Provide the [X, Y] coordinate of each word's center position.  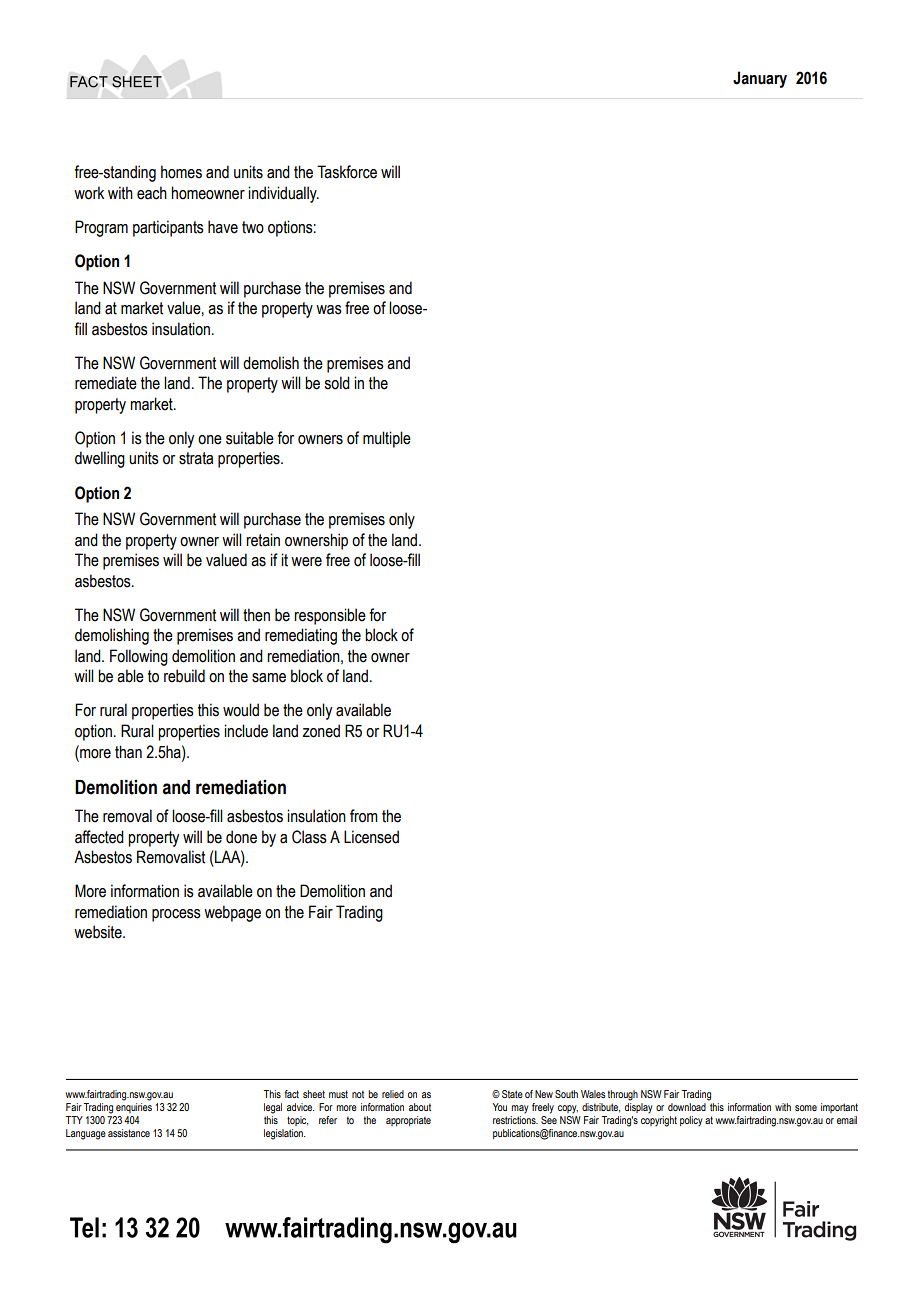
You [500, 1107]
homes [181, 172]
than [128, 752]
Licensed [371, 837]
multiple [387, 439]
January [760, 79]
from [364, 816]
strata [196, 458]
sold [337, 383]
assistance [129, 1133]
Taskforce [347, 172]
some [806, 1108]
